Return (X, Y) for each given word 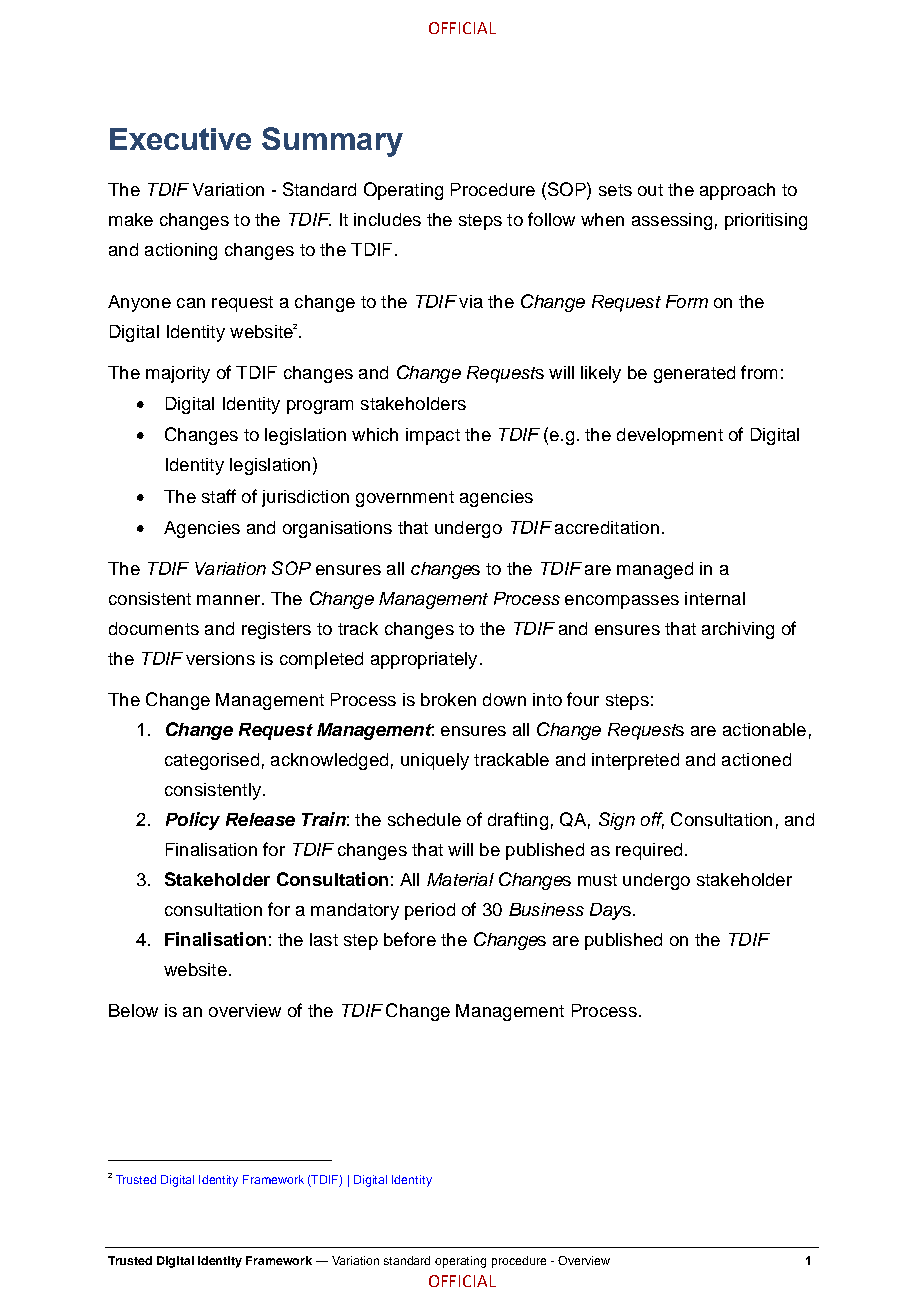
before (410, 939)
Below (133, 1010)
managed (655, 570)
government (405, 499)
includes (387, 219)
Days (610, 911)
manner (230, 600)
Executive (180, 139)
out (650, 190)
